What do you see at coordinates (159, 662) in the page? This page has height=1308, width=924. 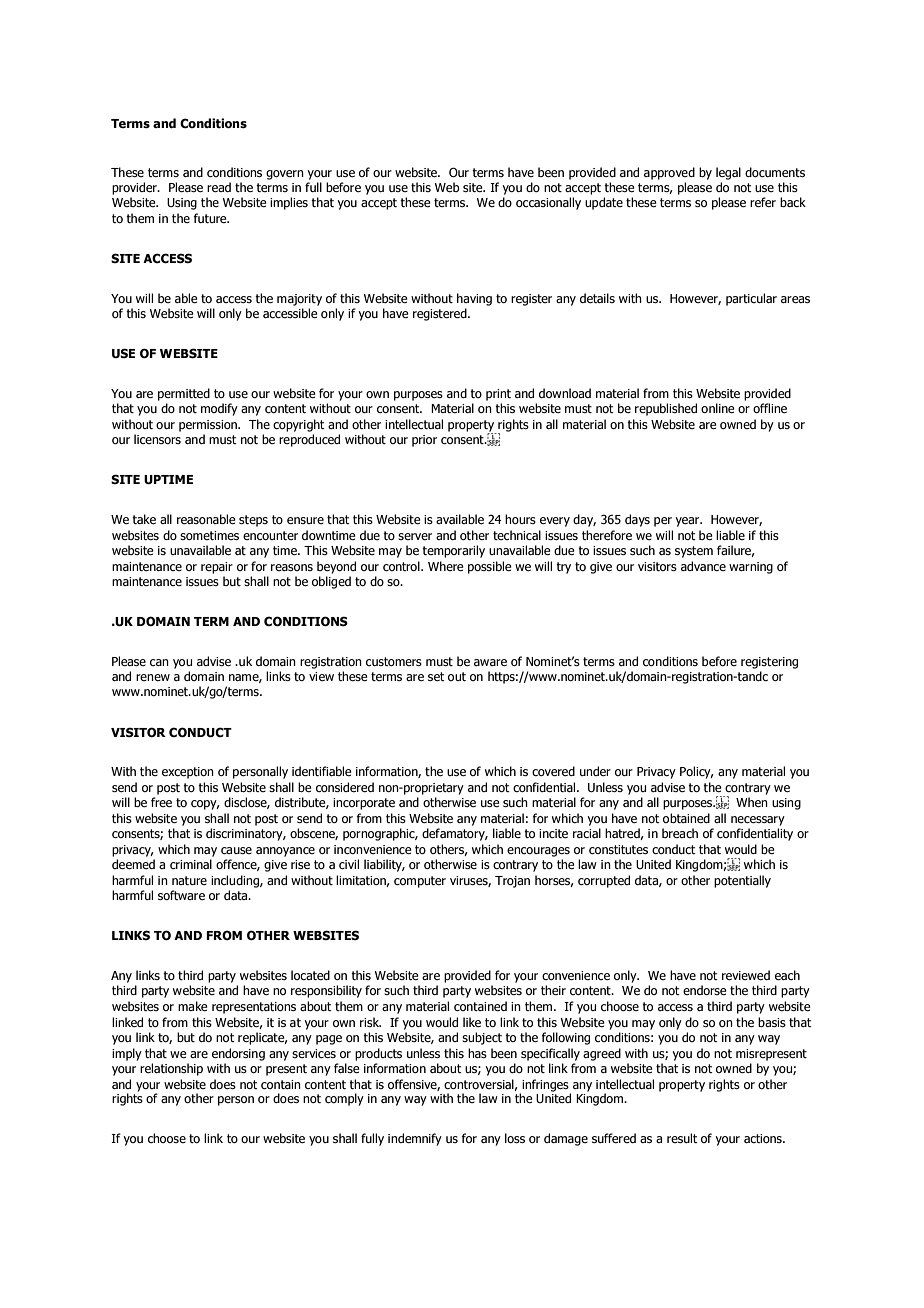 I see `can` at bounding box center [159, 662].
